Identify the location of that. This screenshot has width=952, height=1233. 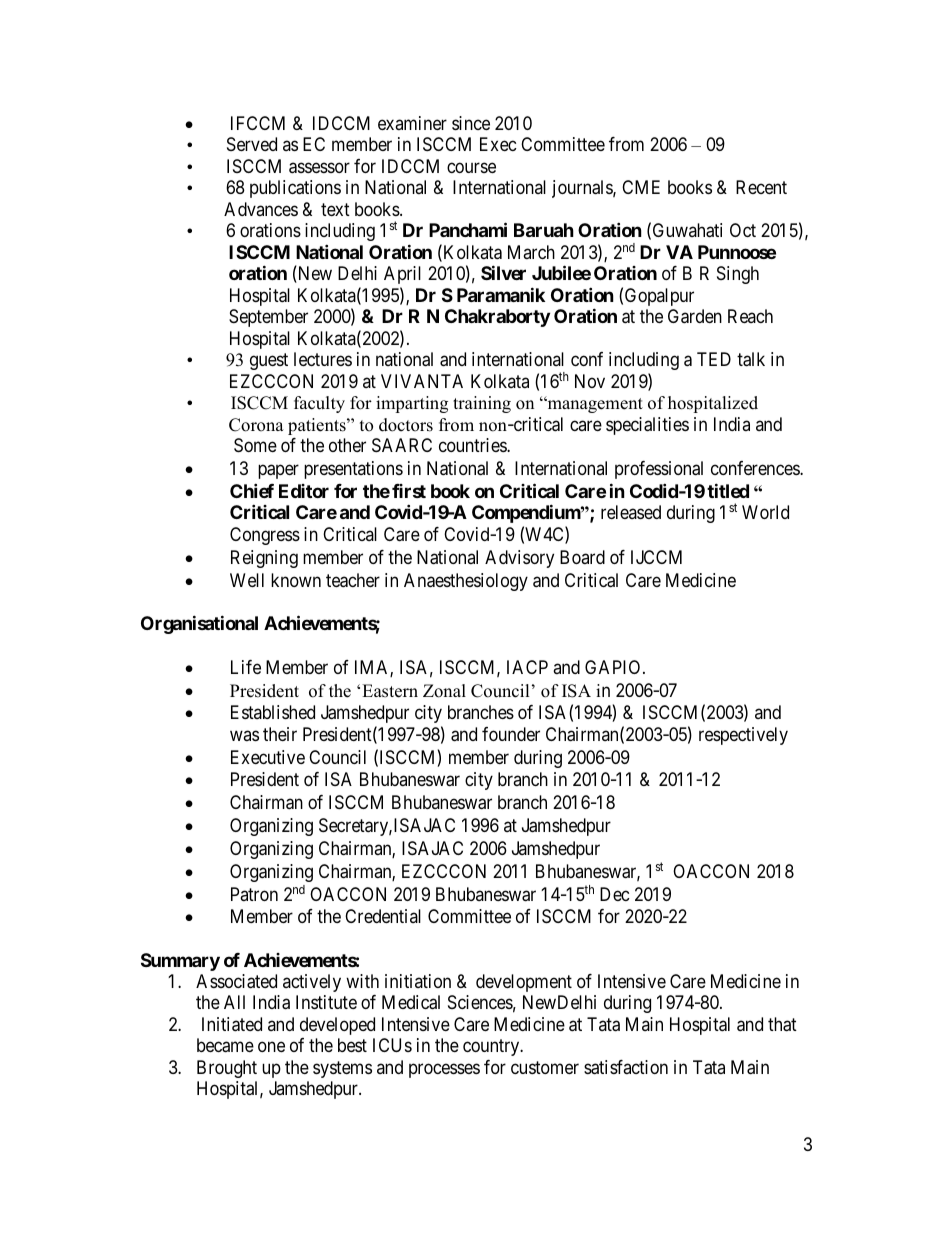
(782, 1024).
